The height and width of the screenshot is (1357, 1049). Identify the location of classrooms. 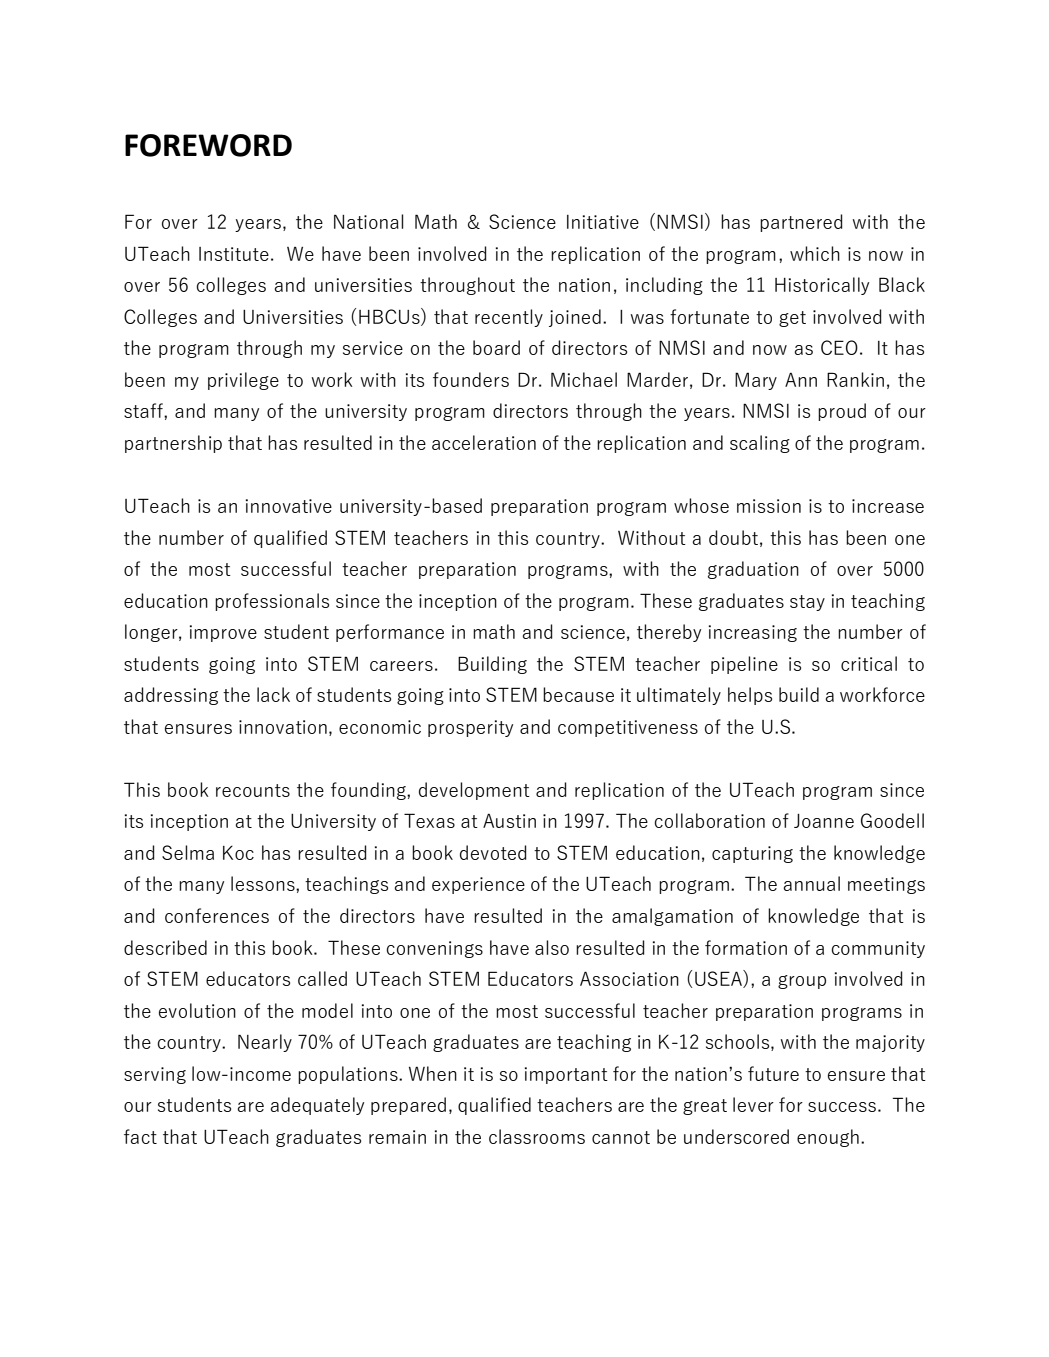
(537, 1136).
